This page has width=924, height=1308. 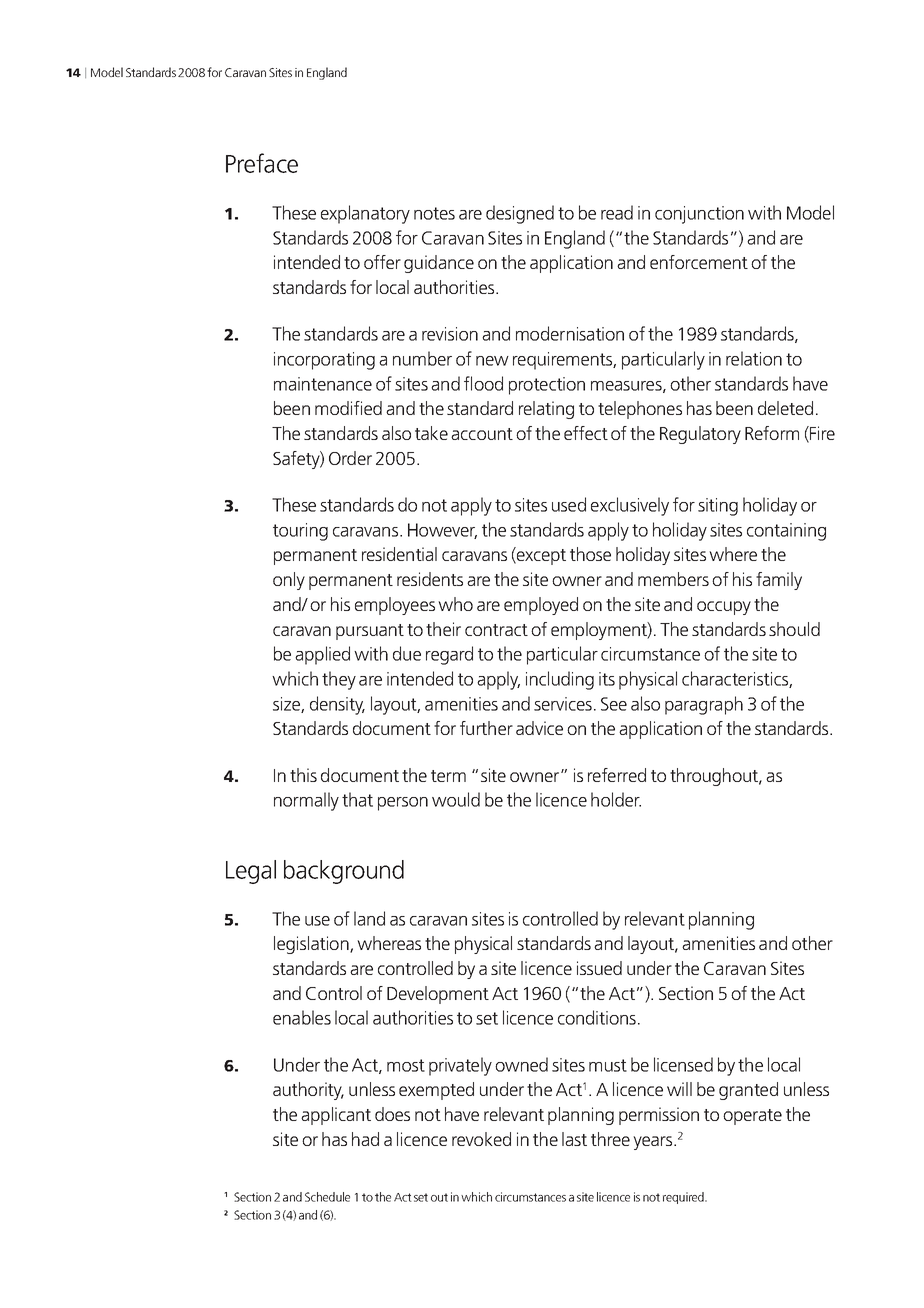 What do you see at coordinates (339, 680) in the page?
I see `they` at bounding box center [339, 680].
